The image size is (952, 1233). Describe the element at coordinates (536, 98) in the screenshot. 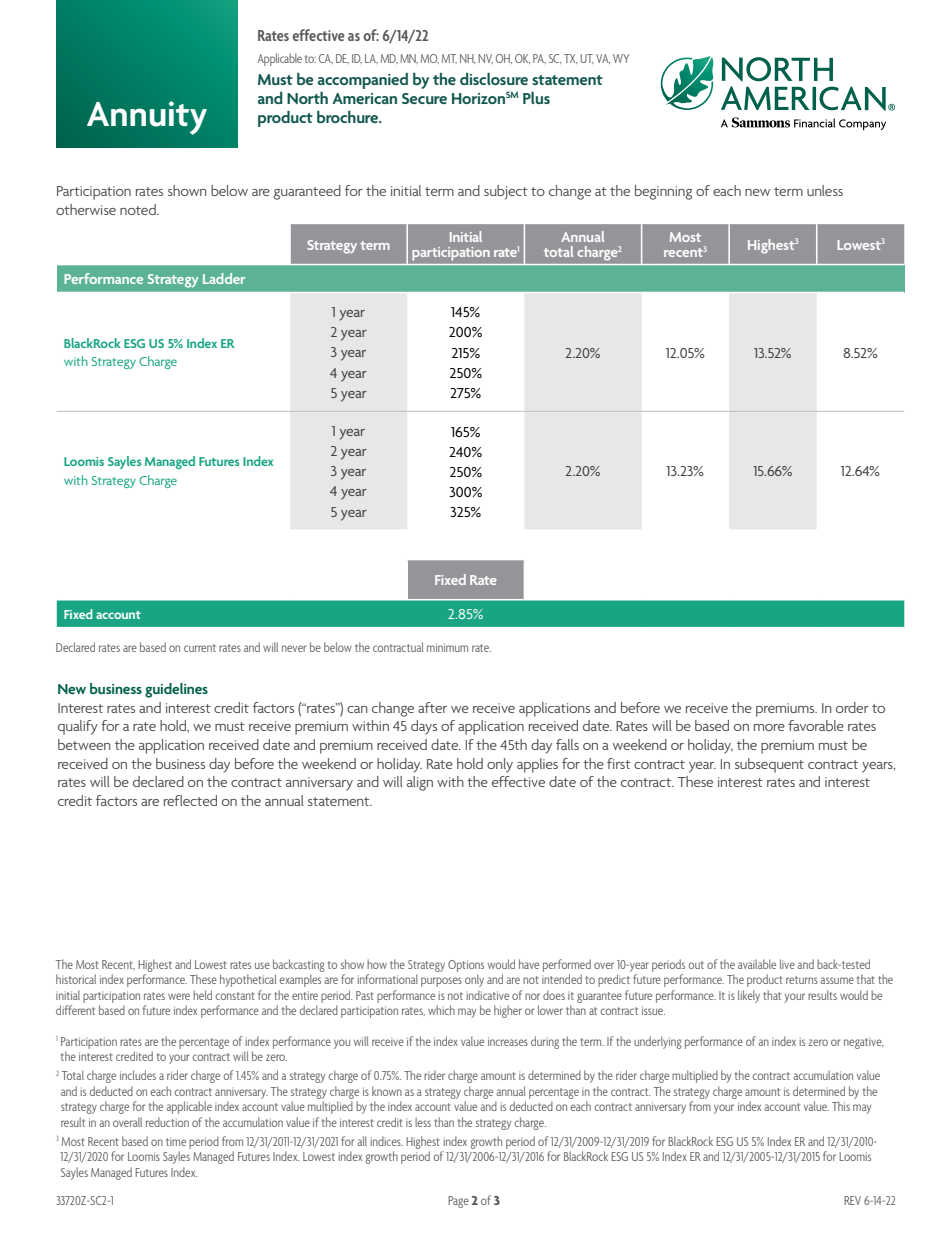

I see `Plus` at that location.
